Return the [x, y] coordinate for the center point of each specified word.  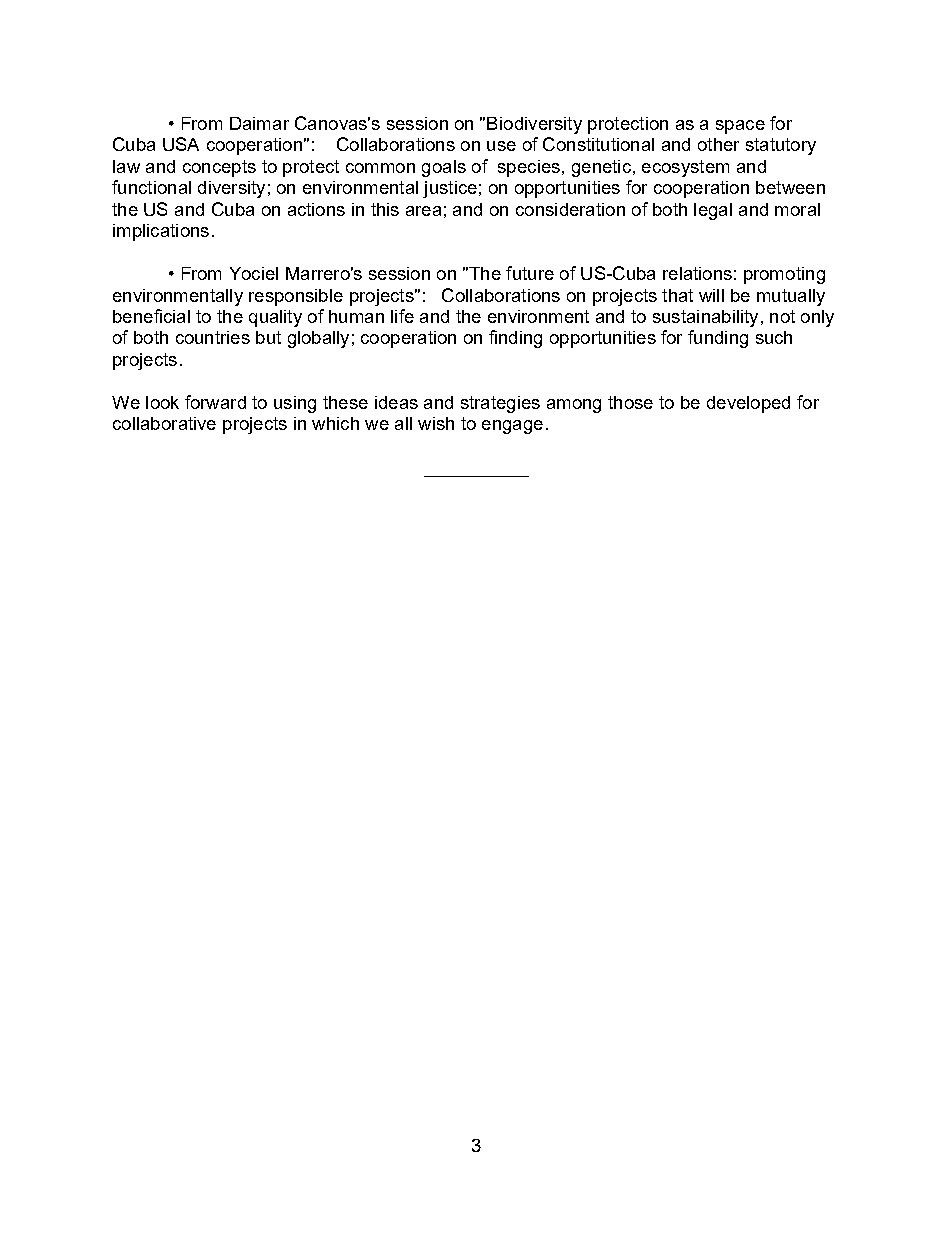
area [423, 211]
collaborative [164, 423]
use [501, 146]
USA [181, 144]
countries [213, 337]
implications [161, 232]
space [740, 127]
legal [713, 211]
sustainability [705, 318]
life [402, 316]
